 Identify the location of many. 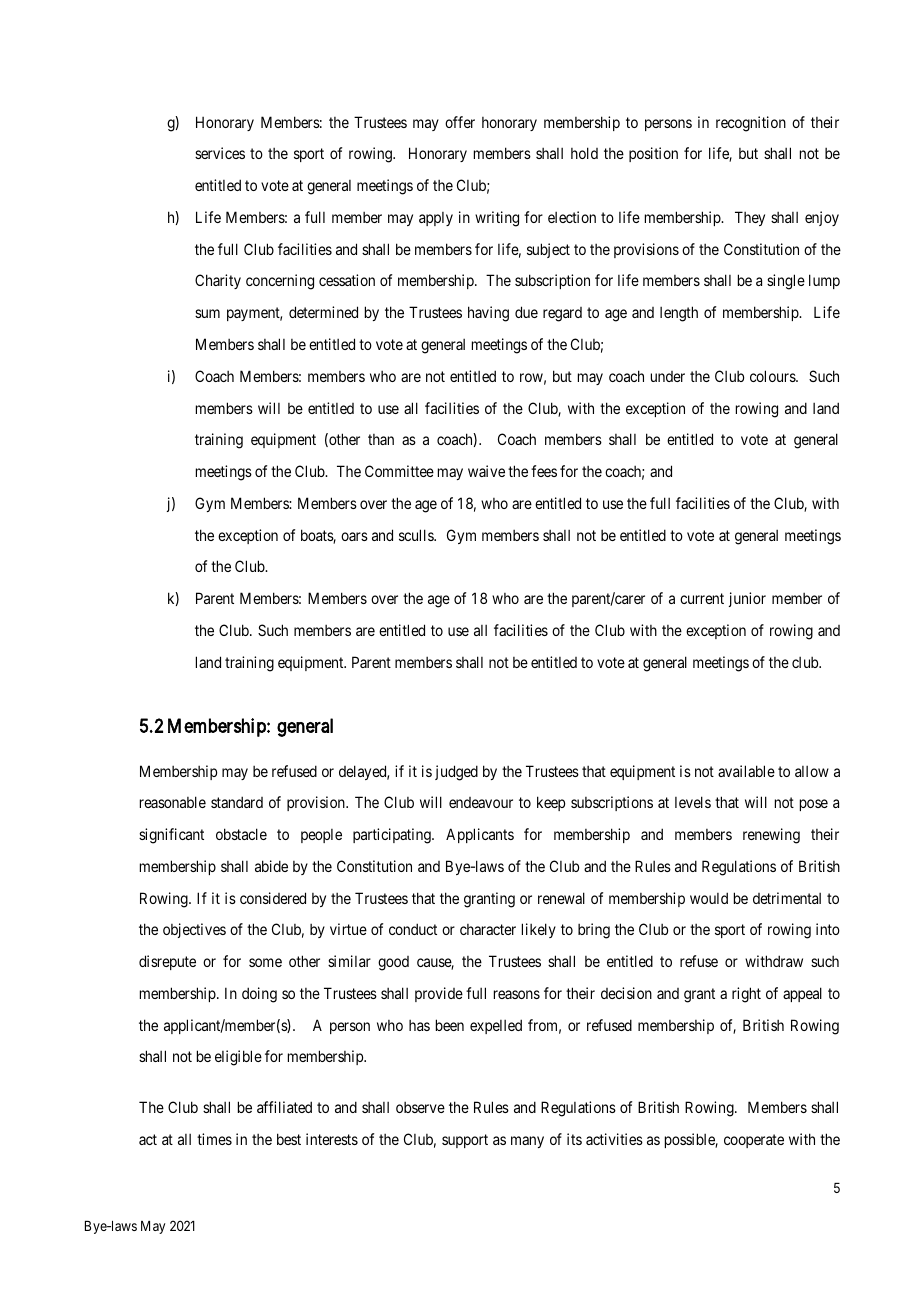
(527, 1142).
